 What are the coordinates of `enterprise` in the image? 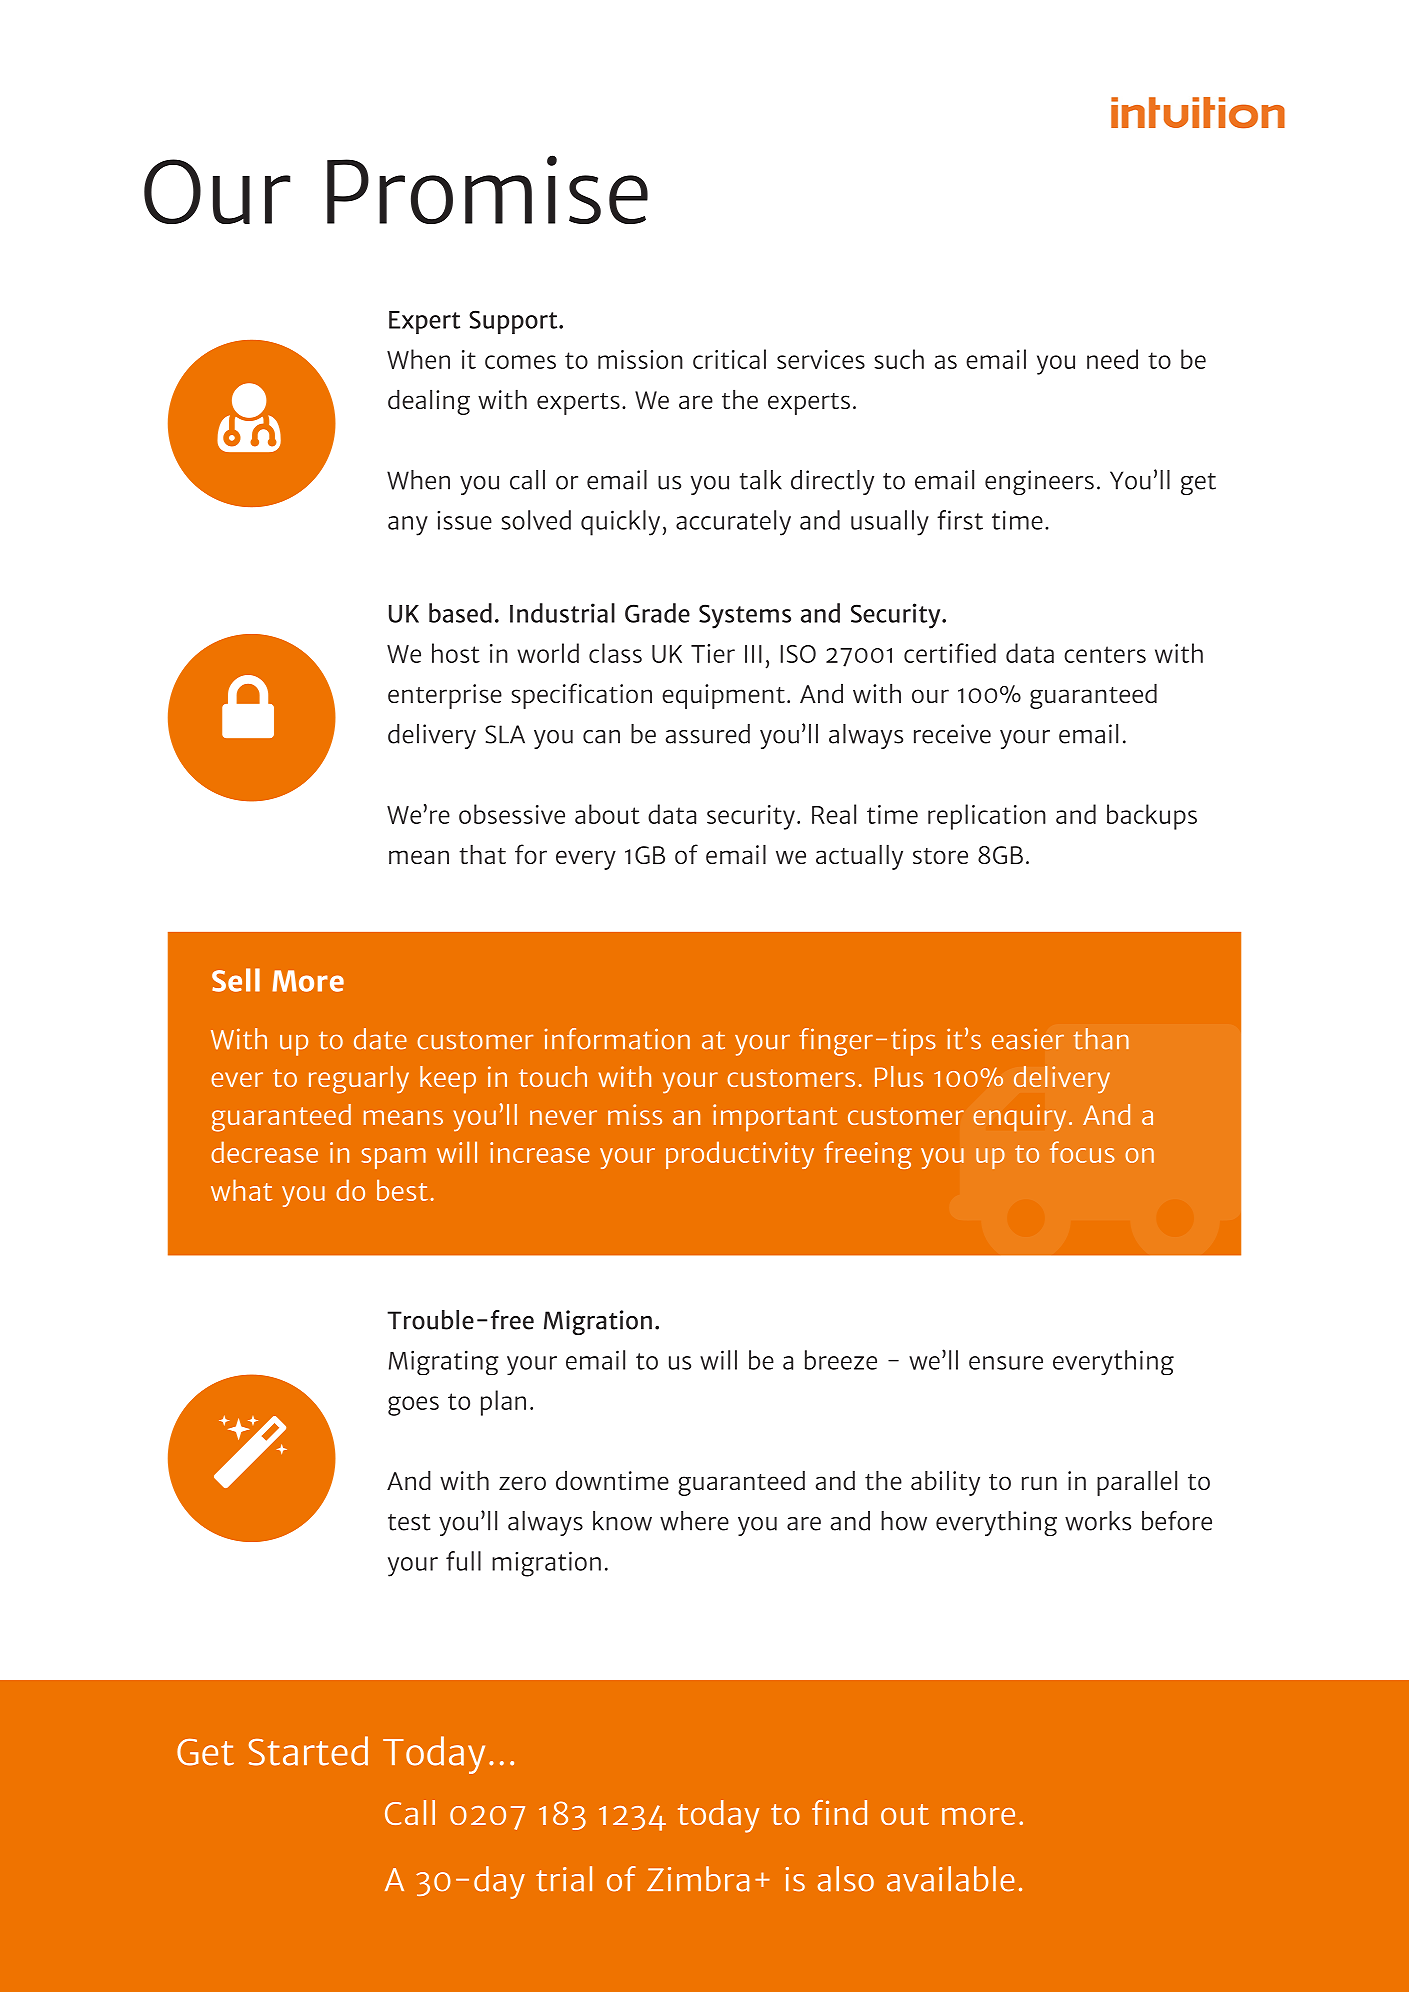 It's located at (445, 696).
